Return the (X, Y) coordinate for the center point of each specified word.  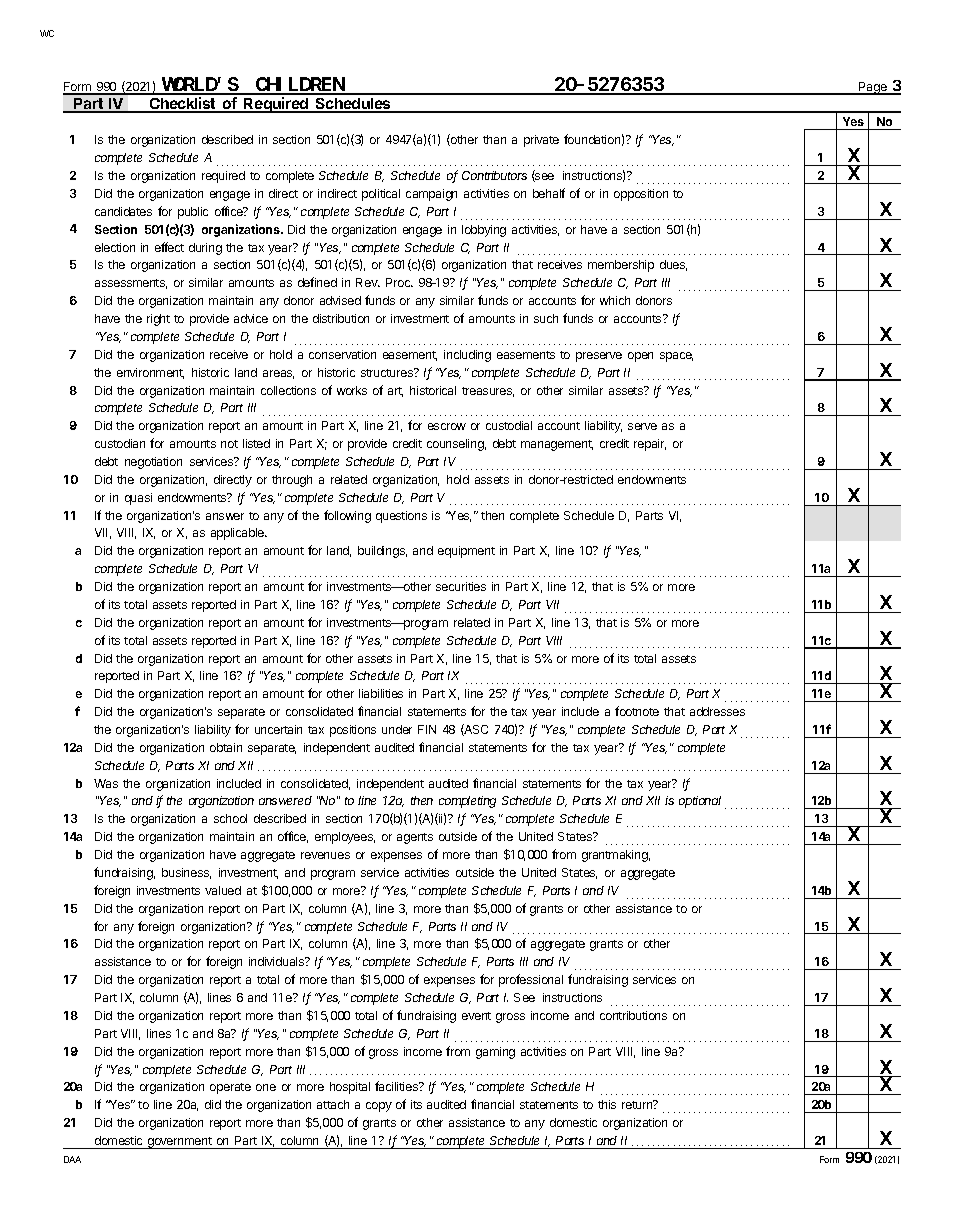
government (179, 1143)
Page (873, 88)
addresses (717, 711)
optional (700, 802)
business (186, 873)
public (193, 213)
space (676, 357)
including (467, 356)
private (541, 141)
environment (150, 373)
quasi (138, 499)
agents (415, 838)
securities (461, 586)
